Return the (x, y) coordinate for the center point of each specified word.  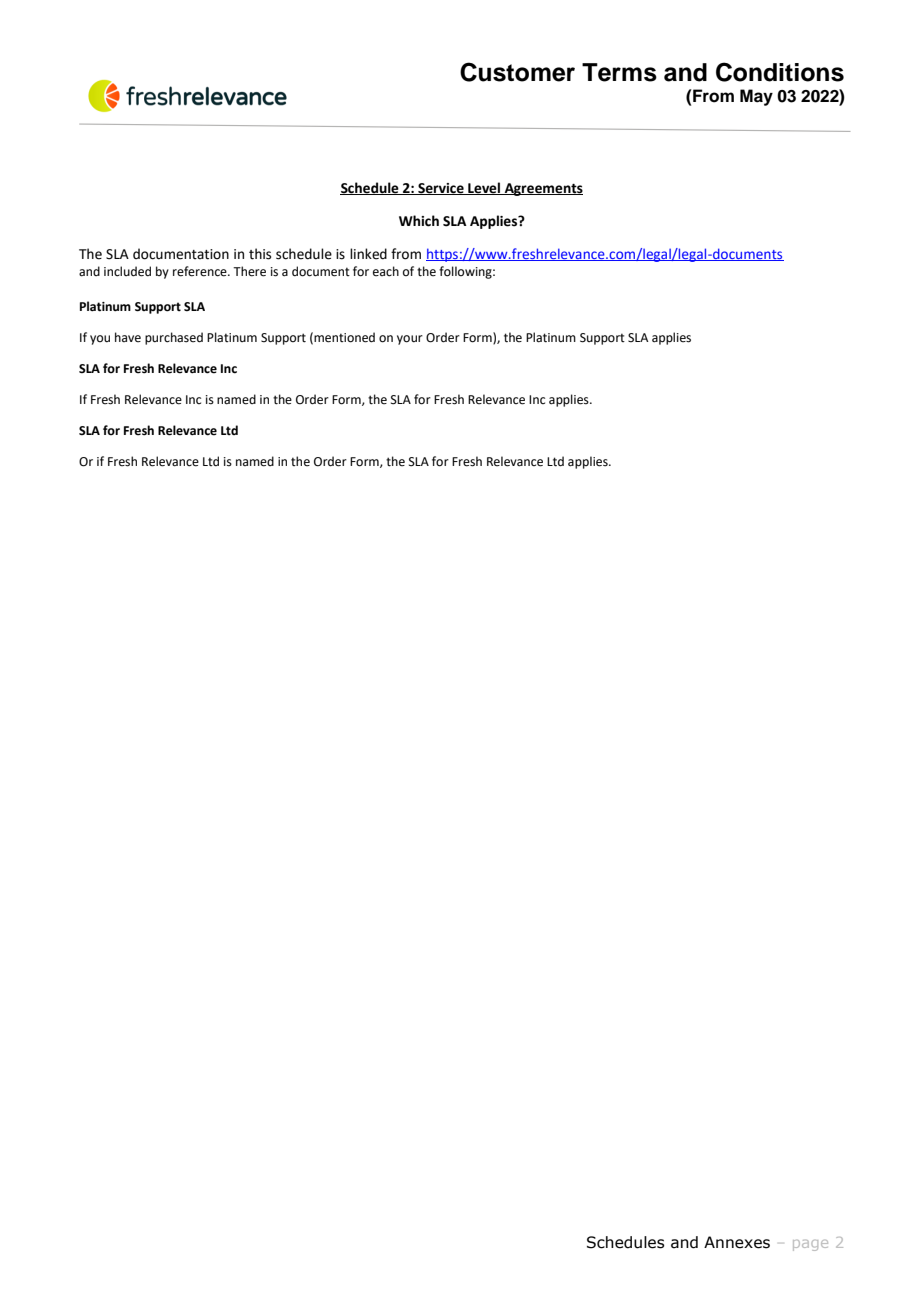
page (810, 1245)
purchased (174, 338)
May (756, 97)
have (128, 337)
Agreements (542, 189)
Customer (517, 72)
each (386, 271)
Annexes (737, 1242)
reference (201, 271)
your (410, 340)
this (260, 254)
